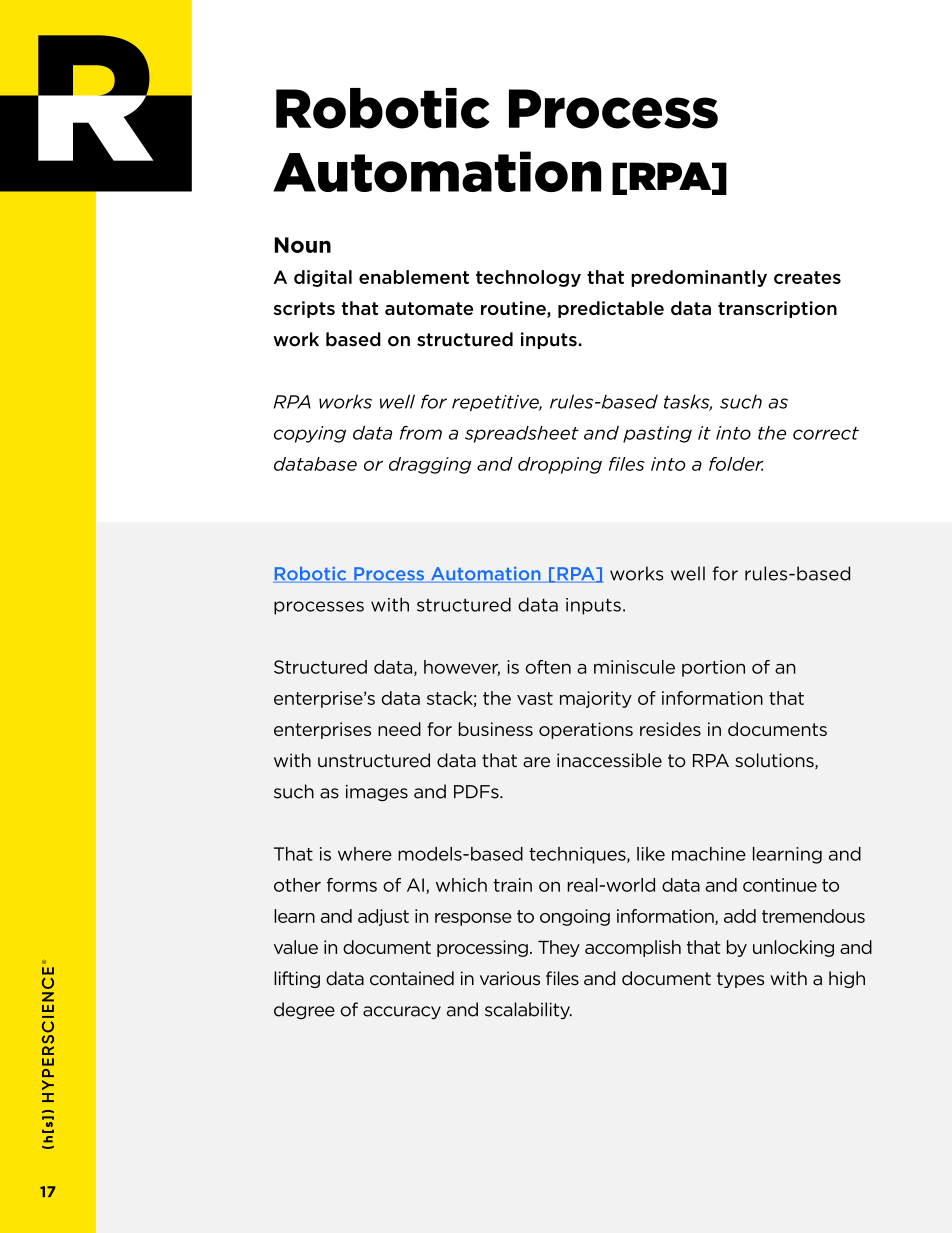 The image size is (952, 1233). Describe the element at coordinates (528, 278) in the document. I see `technology` at that location.
